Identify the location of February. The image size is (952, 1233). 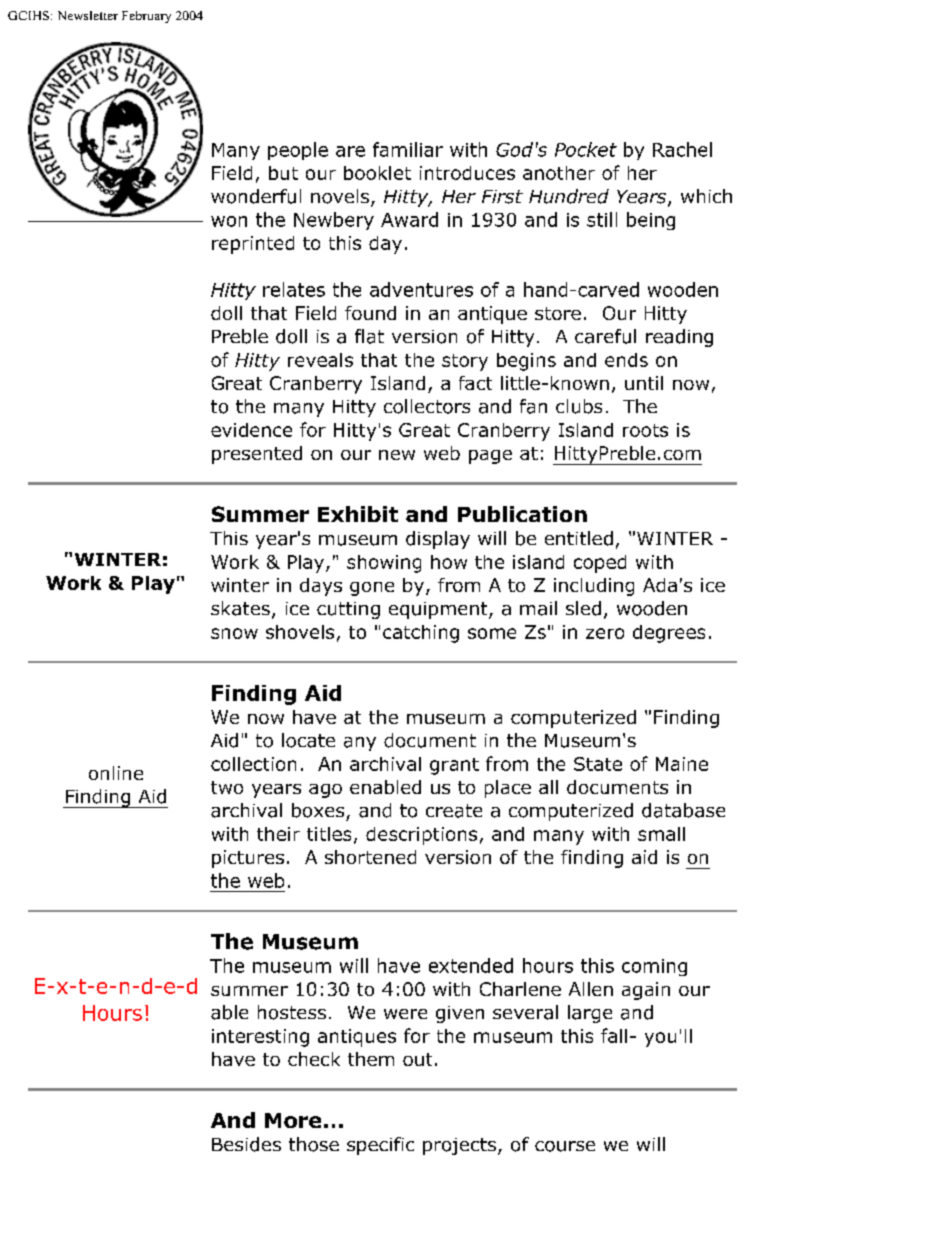
(146, 17).
